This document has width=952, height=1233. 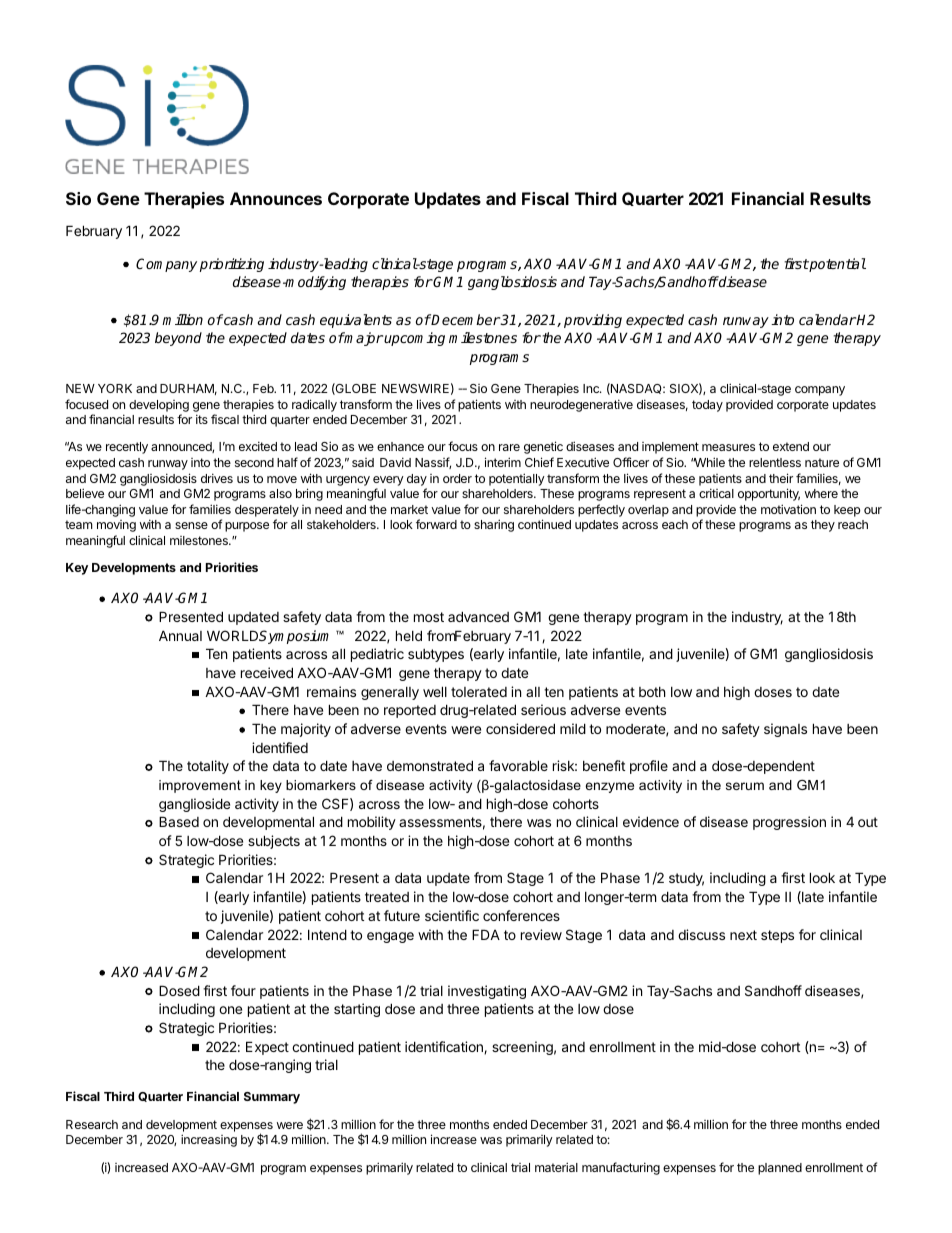 I want to click on prioritizing, so click(x=232, y=265).
